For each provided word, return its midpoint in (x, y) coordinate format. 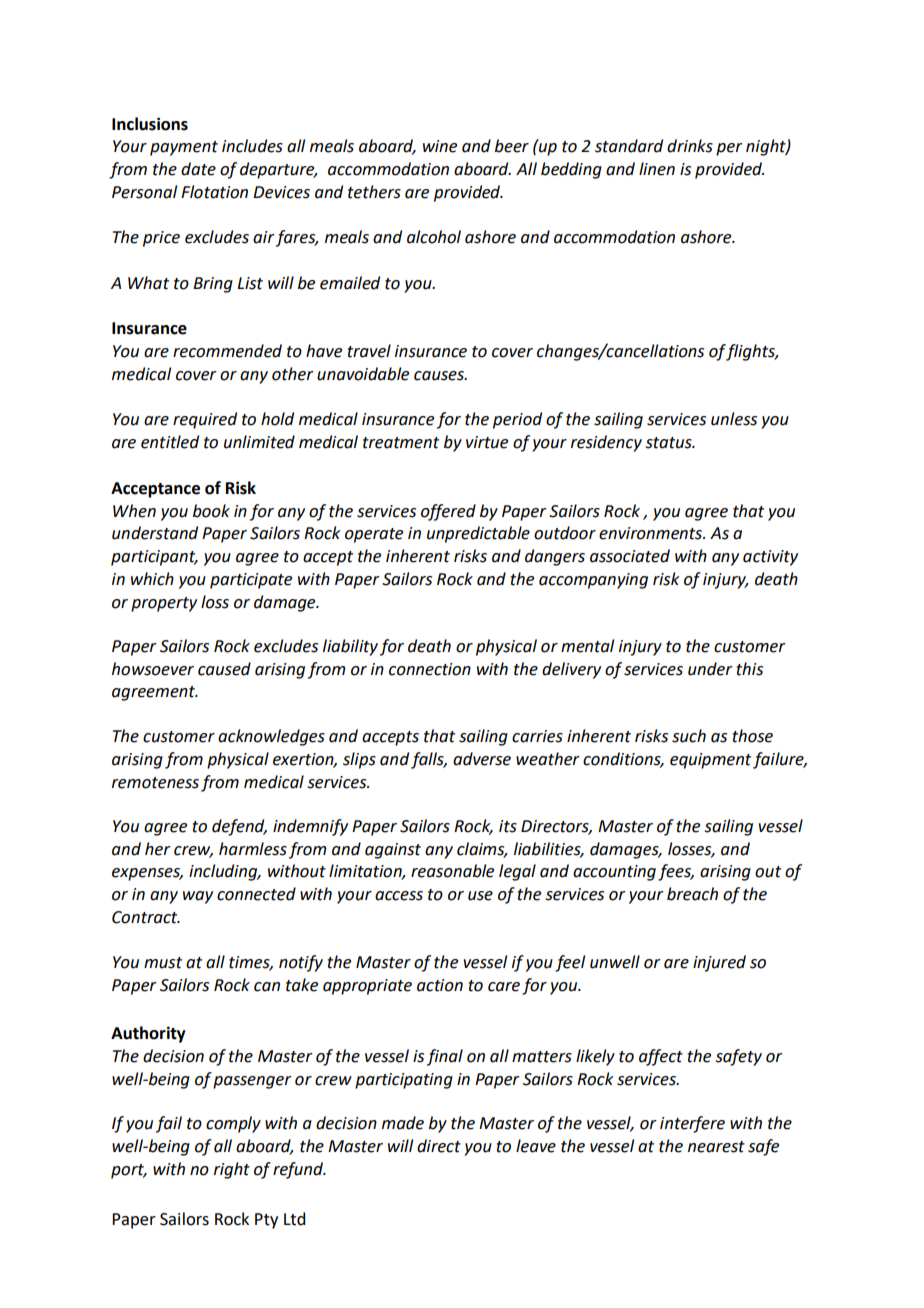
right (232, 1170)
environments (652, 533)
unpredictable (478, 534)
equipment (710, 761)
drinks (690, 146)
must (163, 963)
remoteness (155, 783)
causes (440, 376)
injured (719, 963)
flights (752, 352)
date (198, 169)
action (440, 985)
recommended (227, 351)
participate (251, 581)
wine (440, 146)
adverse (482, 759)
